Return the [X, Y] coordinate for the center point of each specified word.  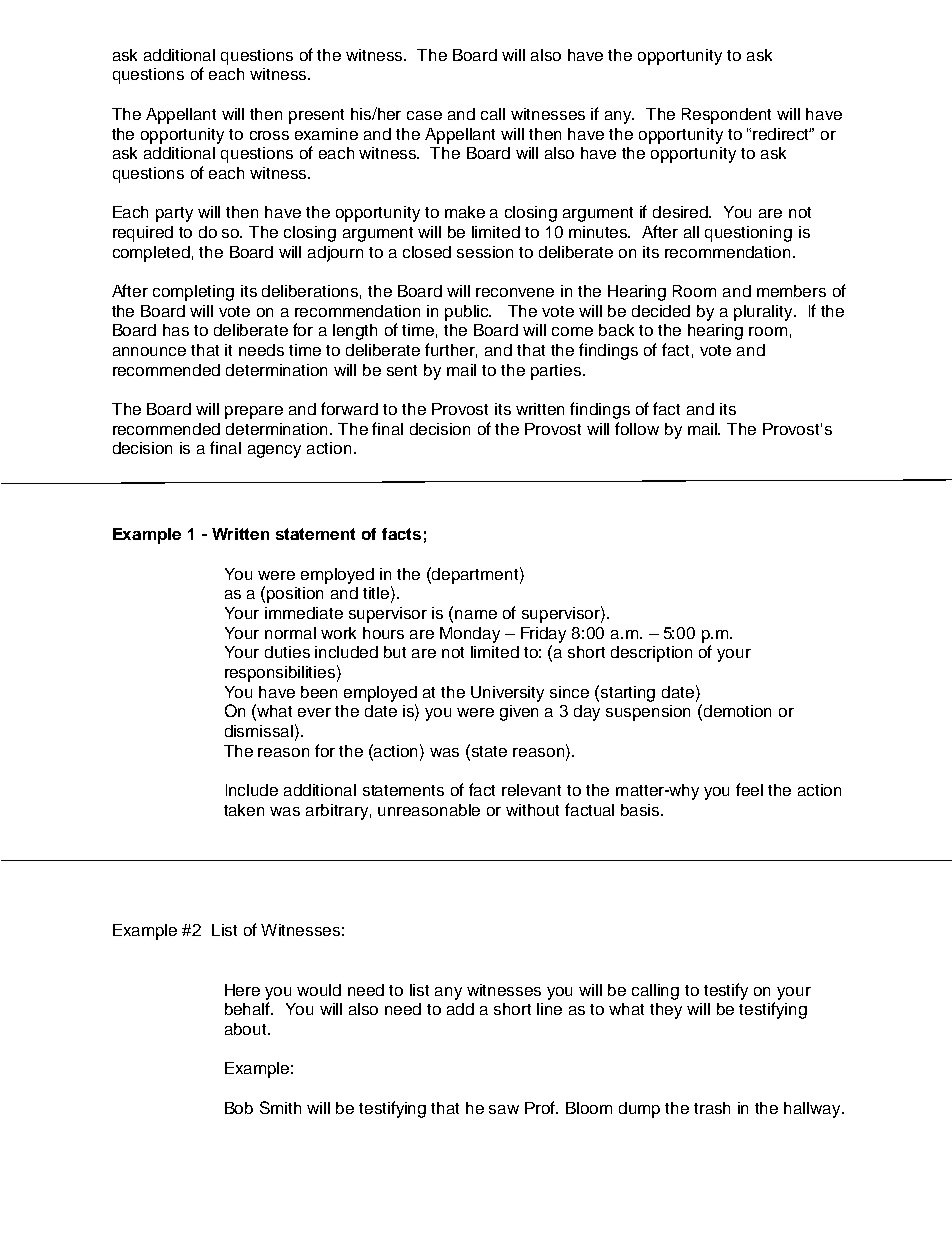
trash [712, 1108]
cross [269, 135]
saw [504, 1109]
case [424, 115]
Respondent [726, 116]
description [651, 654]
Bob [239, 1108]
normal [290, 633]
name [476, 614]
